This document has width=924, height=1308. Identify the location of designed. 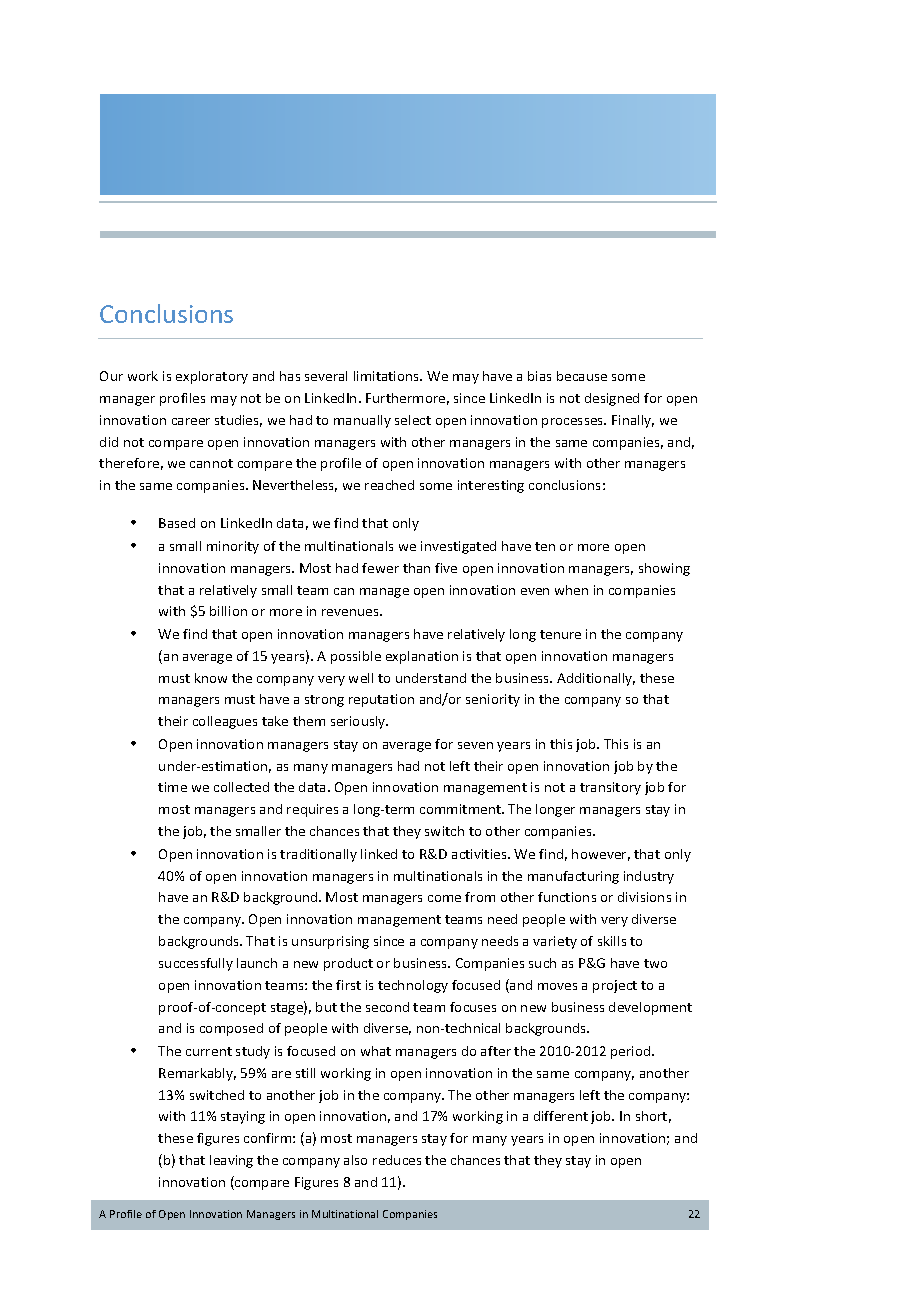
(612, 399).
